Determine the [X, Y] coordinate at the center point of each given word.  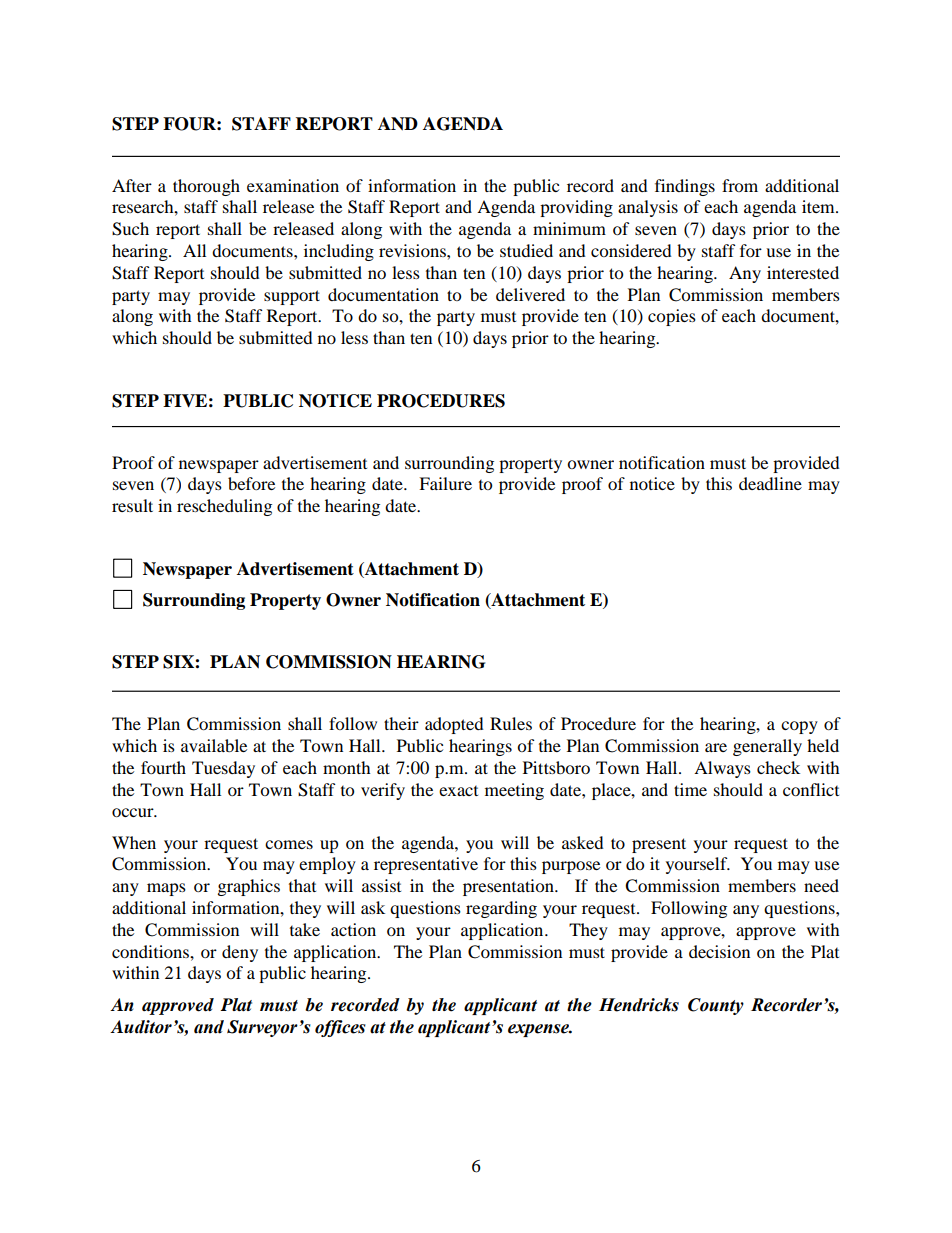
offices [340, 1028]
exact [458, 791]
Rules [511, 723]
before [251, 483]
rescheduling [224, 507]
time [690, 789]
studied [526, 250]
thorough [206, 187]
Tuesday [223, 769]
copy [799, 727]
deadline [770, 483]
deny [240, 953]
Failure [445, 483]
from [740, 185]
